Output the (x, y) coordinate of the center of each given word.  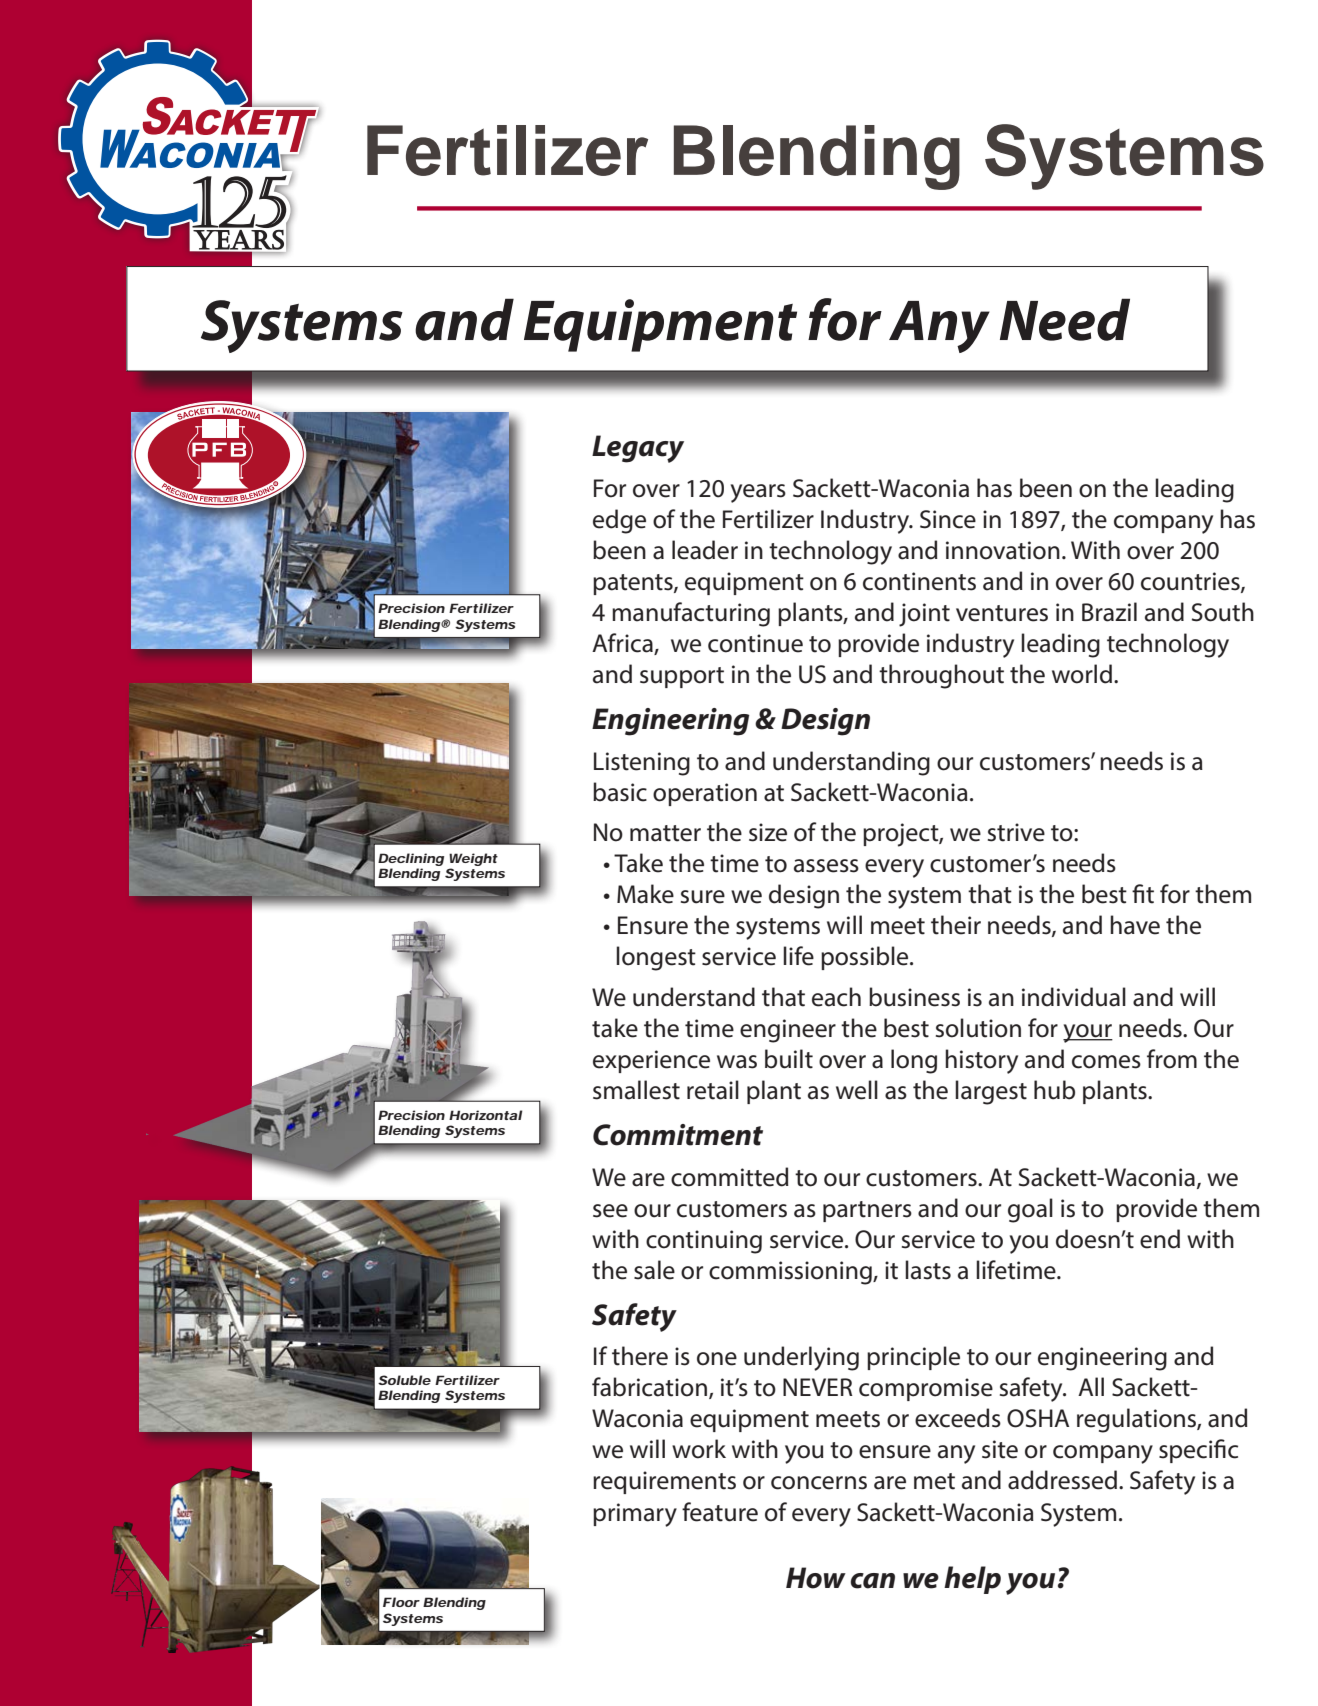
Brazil (1109, 612)
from (1172, 1059)
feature (720, 1512)
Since (948, 519)
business (914, 997)
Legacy (638, 449)
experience (651, 1061)
